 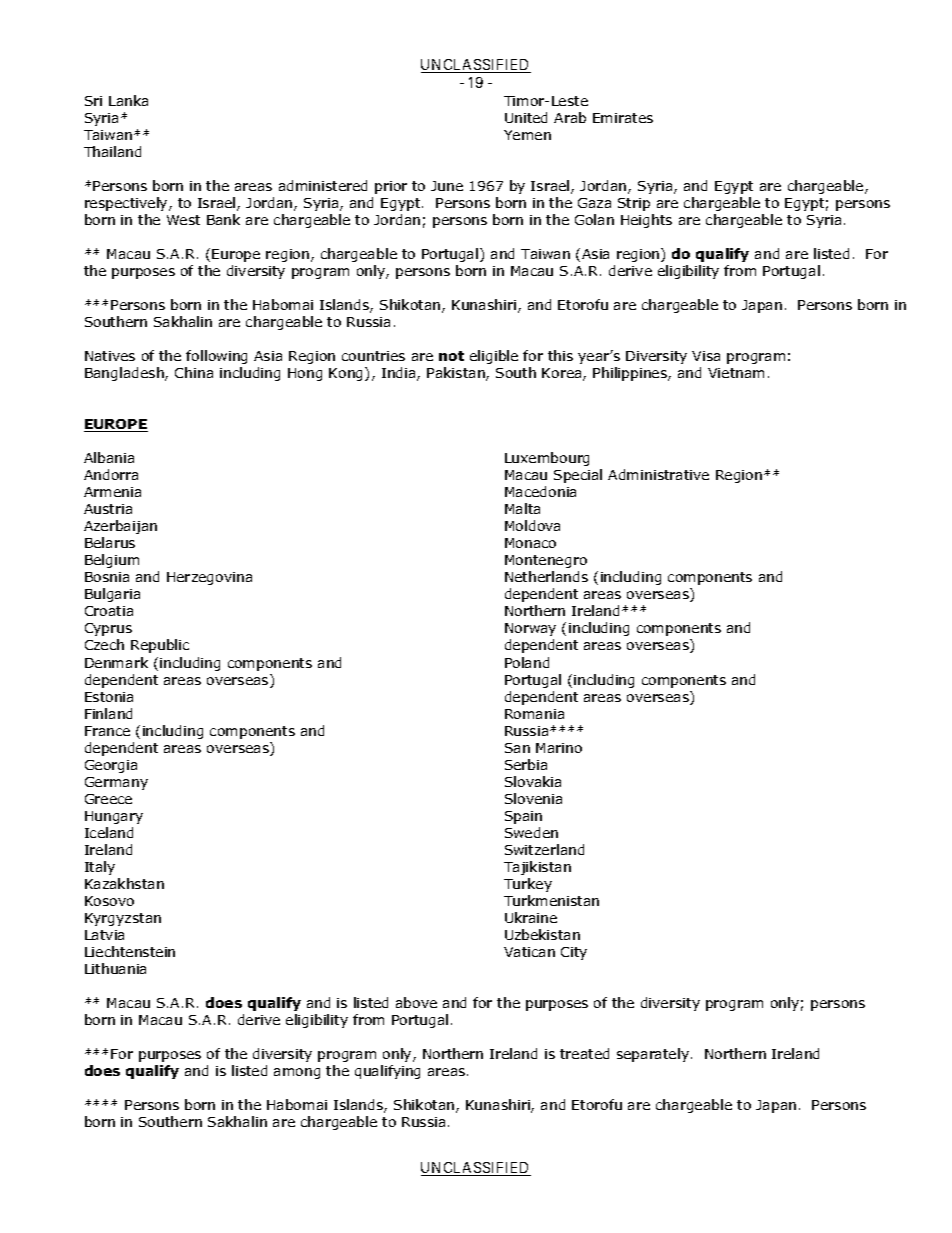 I want to click on Philippines, so click(x=631, y=374).
